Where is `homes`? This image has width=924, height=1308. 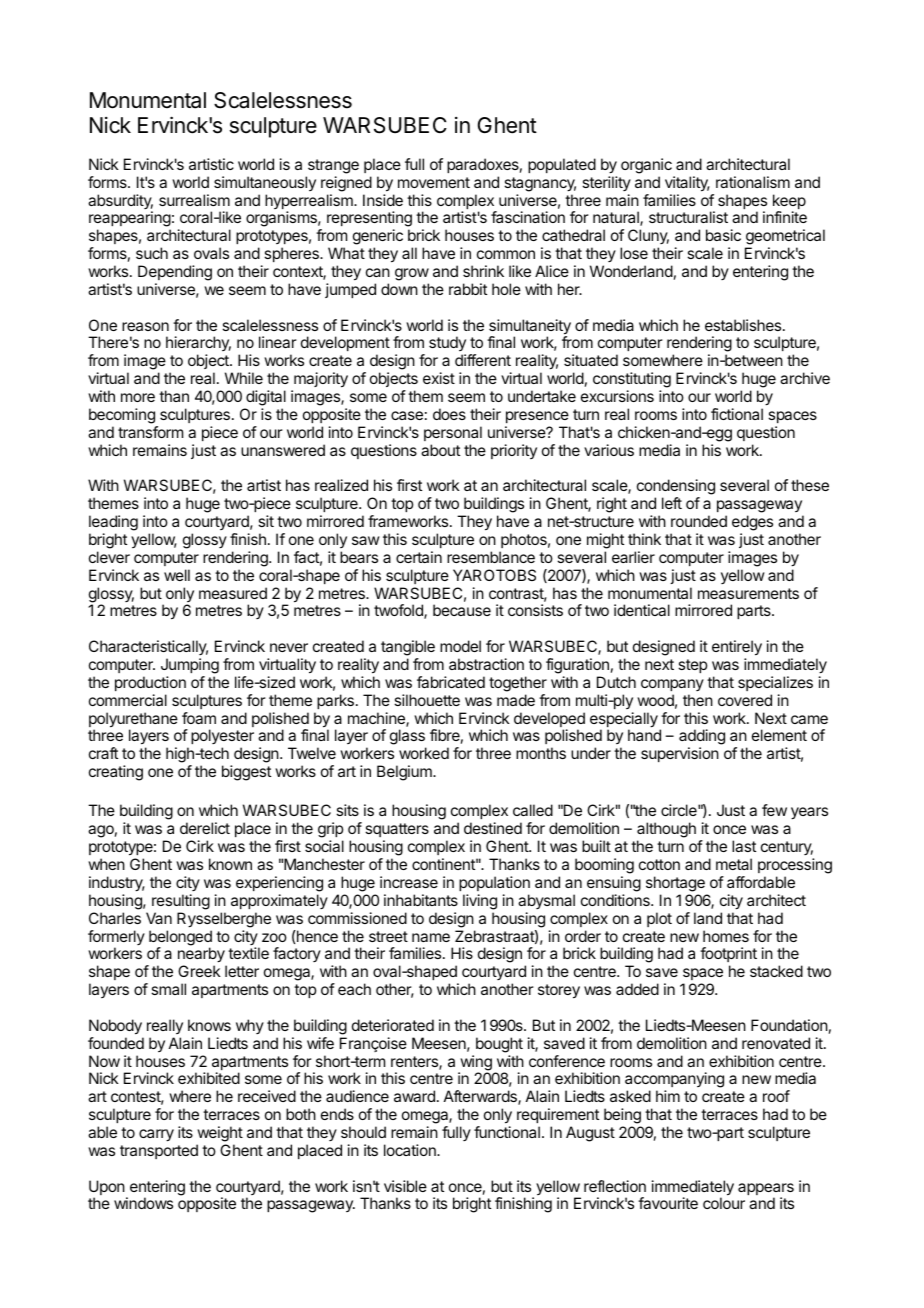 homes is located at coordinates (726, 936).
